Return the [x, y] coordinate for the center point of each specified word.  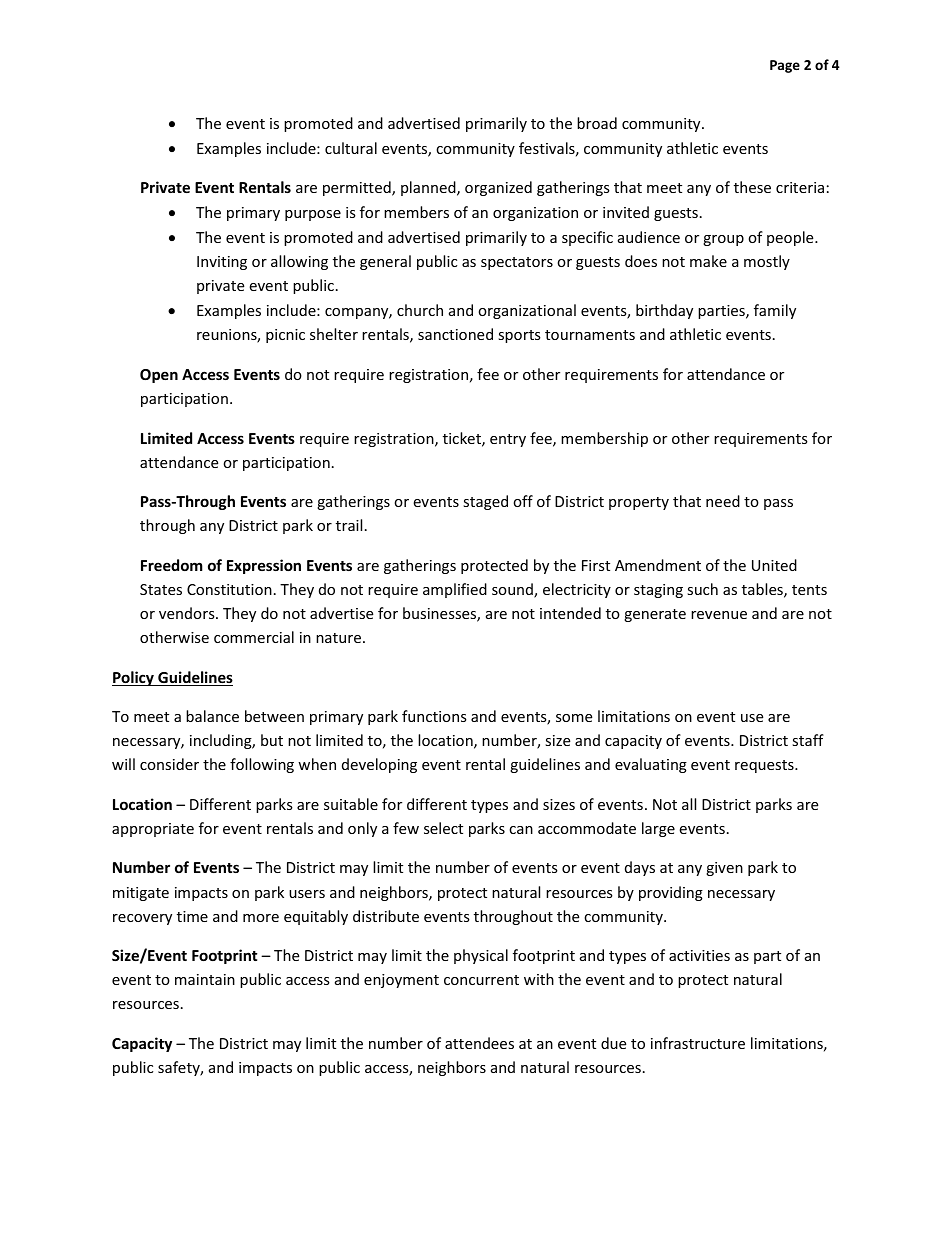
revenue [719, 615]
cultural [351, 148]
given [724, 869]
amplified [455, 590]
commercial [254, 637]
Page [785, 66]
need [723, 501]
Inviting [222, 263]
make [708, 261]
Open [159, 376]
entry [508, 440]
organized [498, 188]
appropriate [153, 830]
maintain [205, 979]
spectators [517, 263]
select [443, 828]
